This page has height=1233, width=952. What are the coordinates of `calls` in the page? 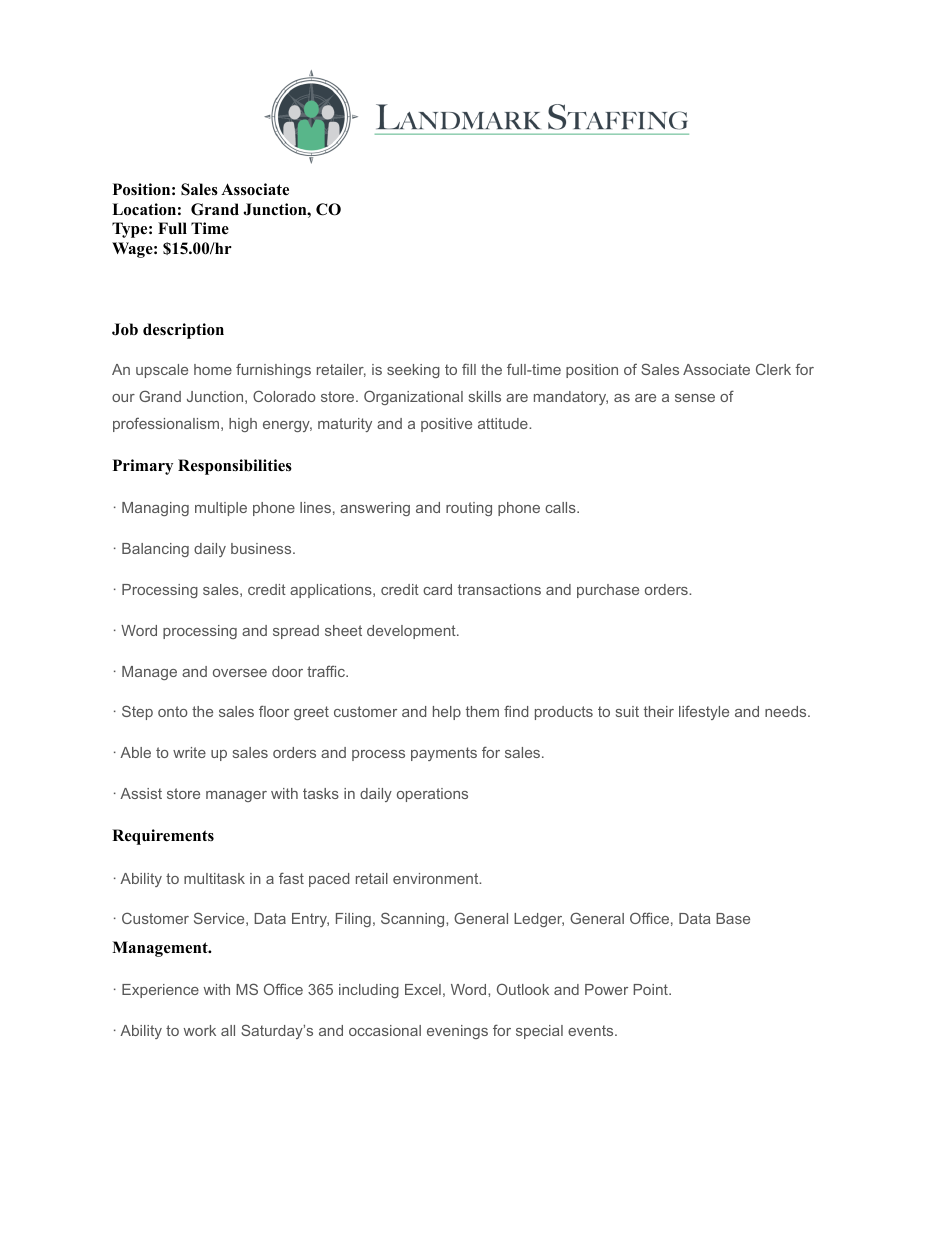 It's located at (561, 507).
